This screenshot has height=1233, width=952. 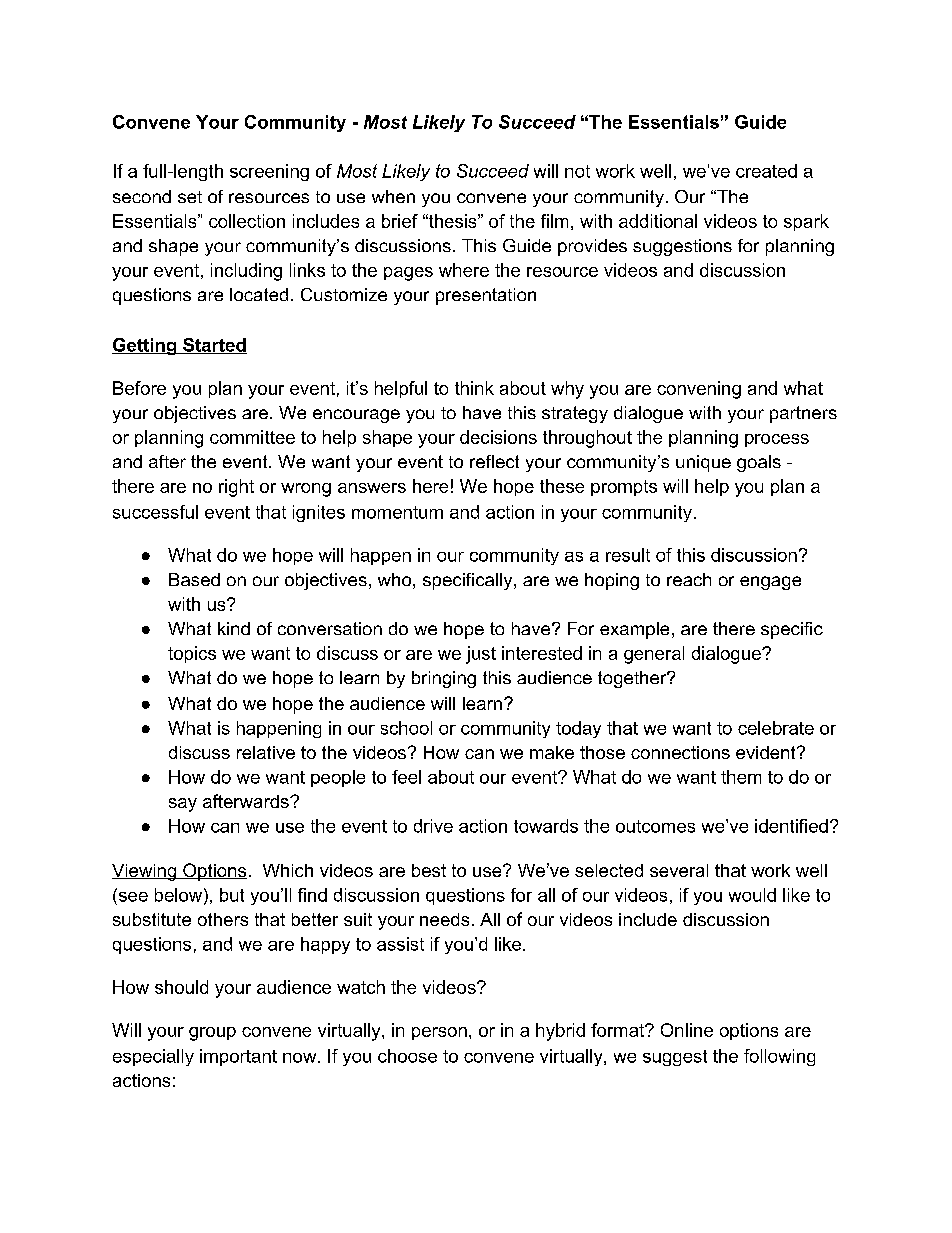 What do you see at coordinates (481, 655) in the screenshot?
I see `just` at bounding box center [481, 655].
